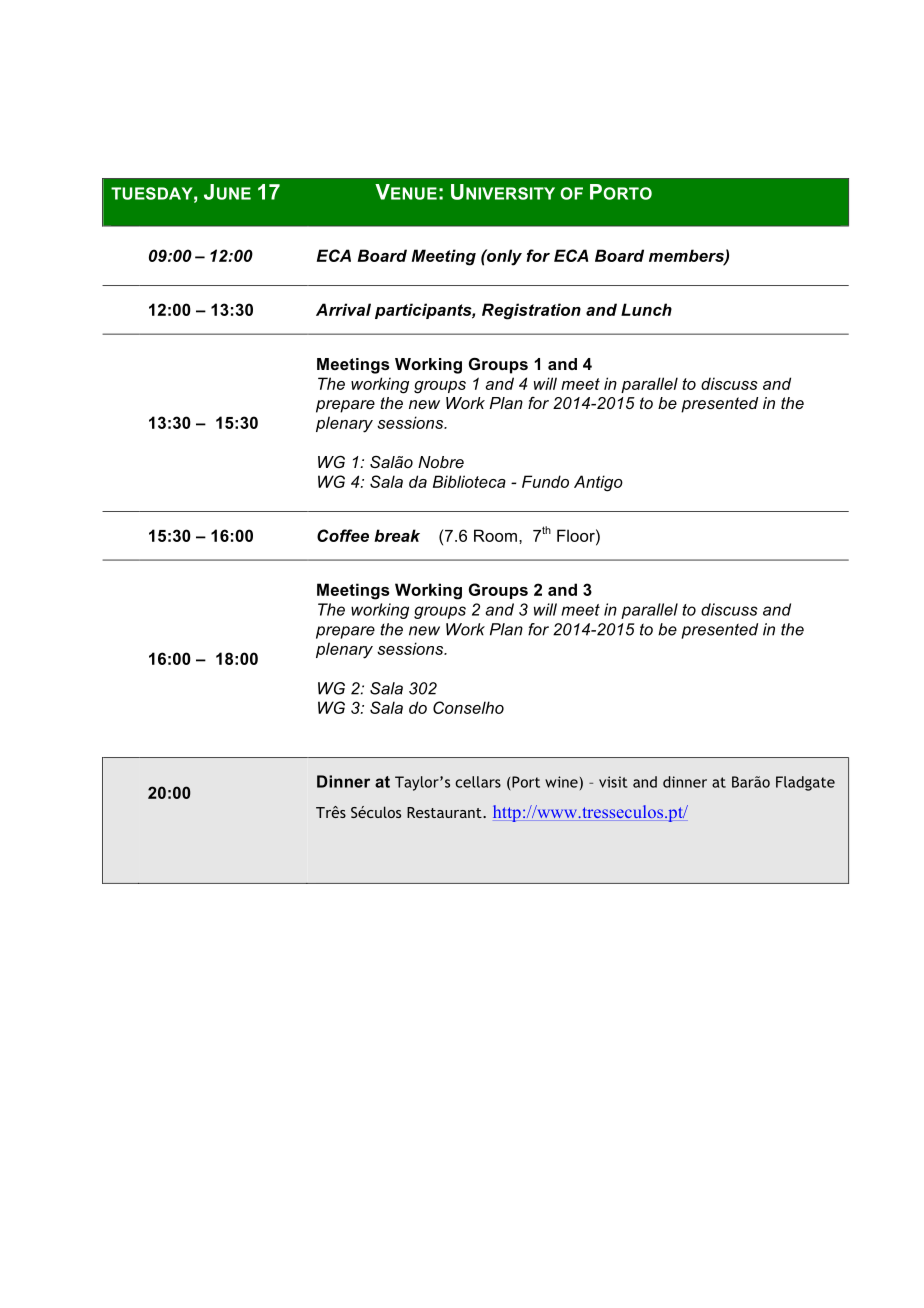 This screenshot has height=1308, width=924. What do you see at coordinates (445, 812) in the screenshot?
I see `Restaurant` at bounding box center [445, 812].
